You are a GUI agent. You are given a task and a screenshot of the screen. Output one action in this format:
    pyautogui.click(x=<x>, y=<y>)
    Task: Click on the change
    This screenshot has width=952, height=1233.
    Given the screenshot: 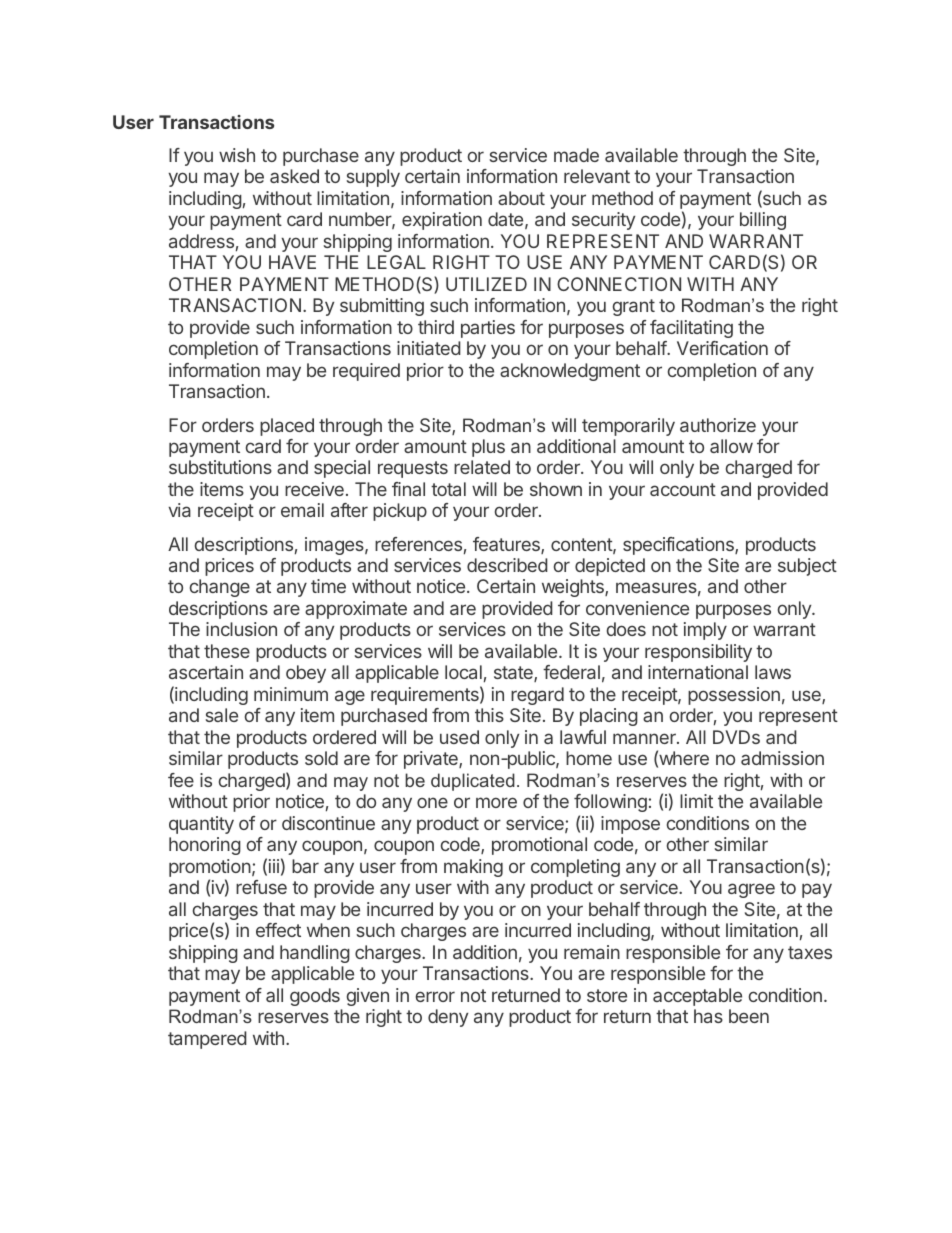 What is the action you would take?
    pyautogui.click(x=220, y=588)
